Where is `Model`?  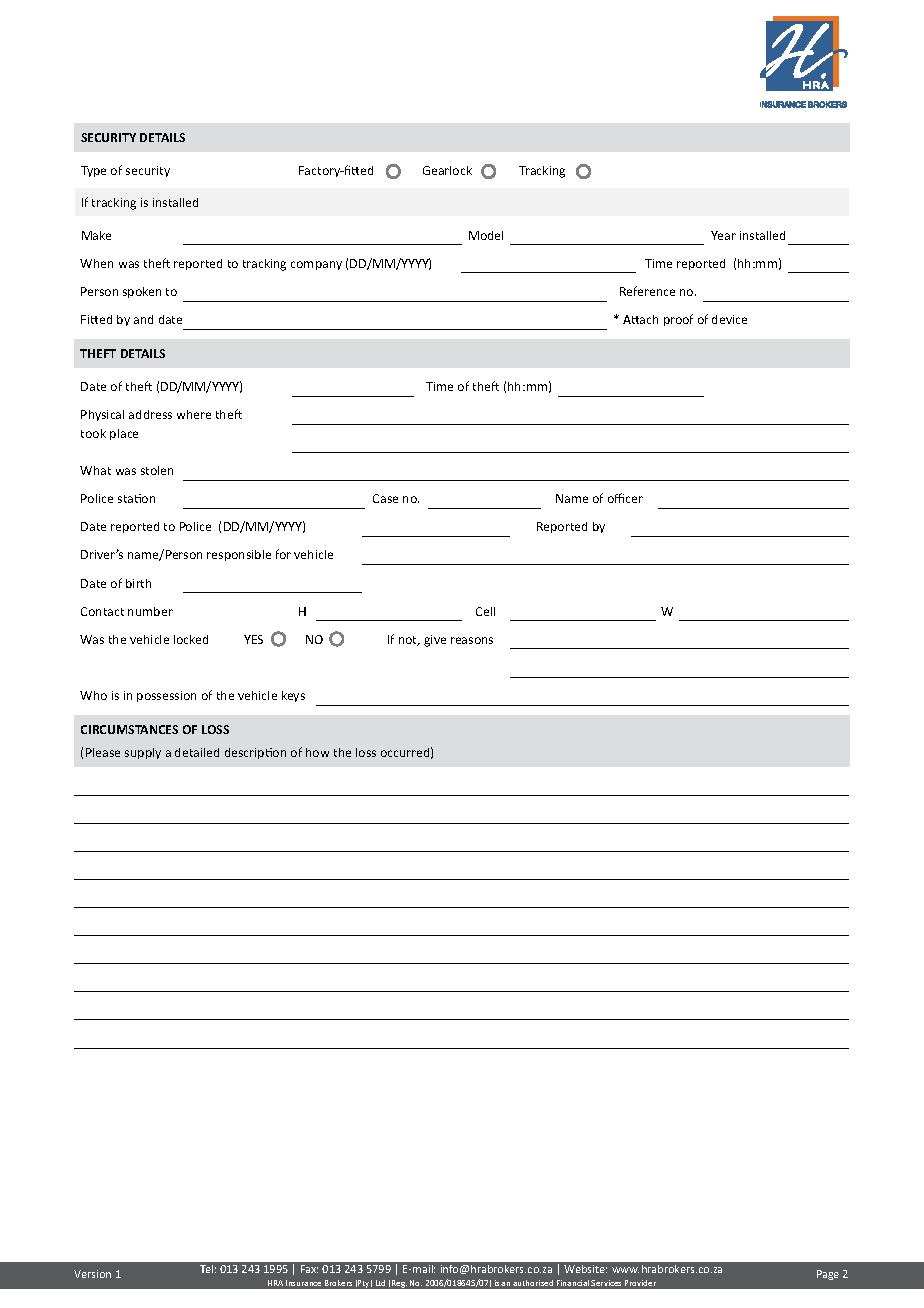
Model is located at coordinates (486, 235).
